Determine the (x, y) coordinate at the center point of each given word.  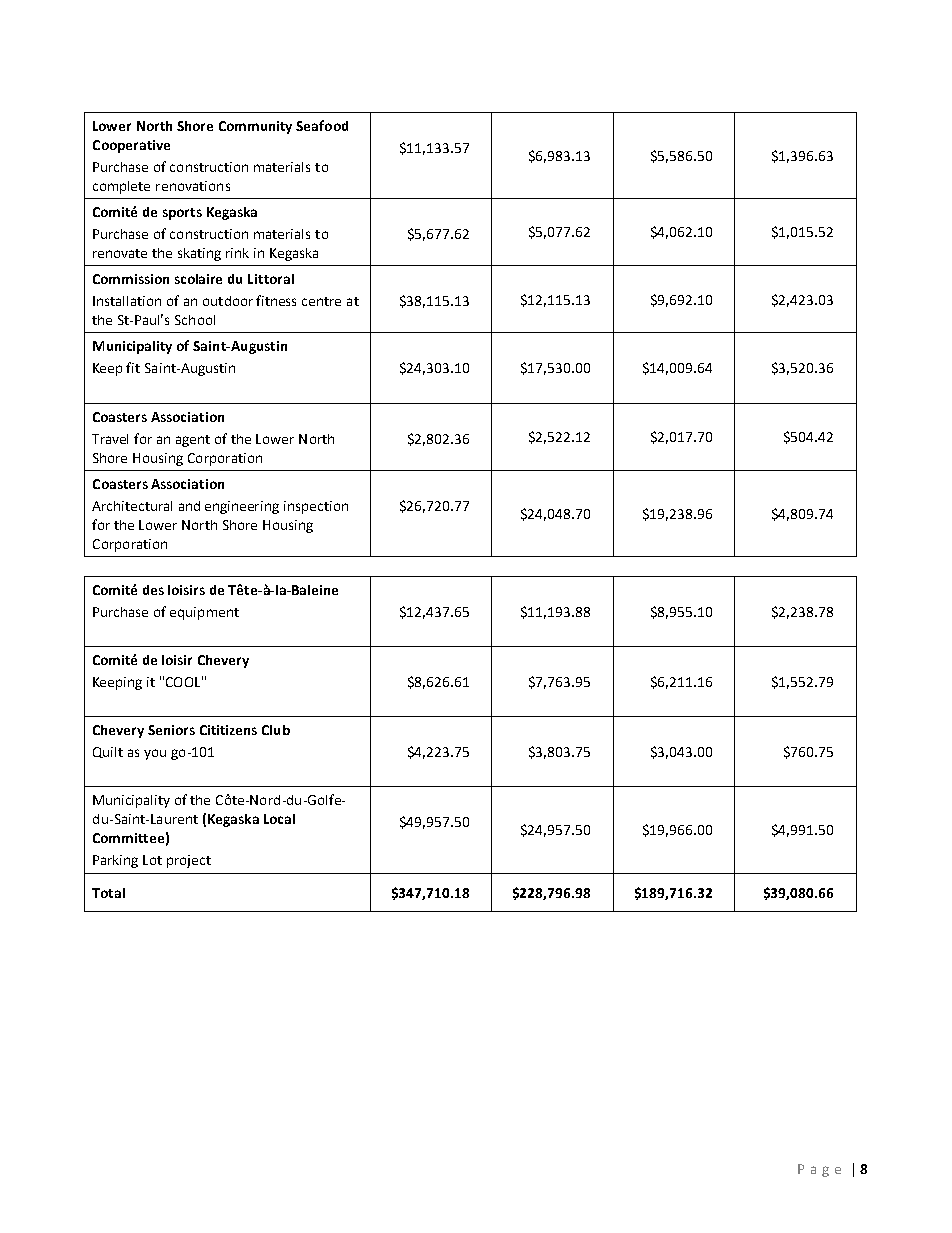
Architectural (132, 506)
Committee (128, 838)
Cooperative (131, 146)
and (189, 506)
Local (279, 819)
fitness (276, 300)
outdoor (228, 301)
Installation (127, 301)
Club (276, 730)
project (189, 861)
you (155, 754)
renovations (193, 186)
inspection (316, 507)
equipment (204, 613)
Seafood (322, 125)
